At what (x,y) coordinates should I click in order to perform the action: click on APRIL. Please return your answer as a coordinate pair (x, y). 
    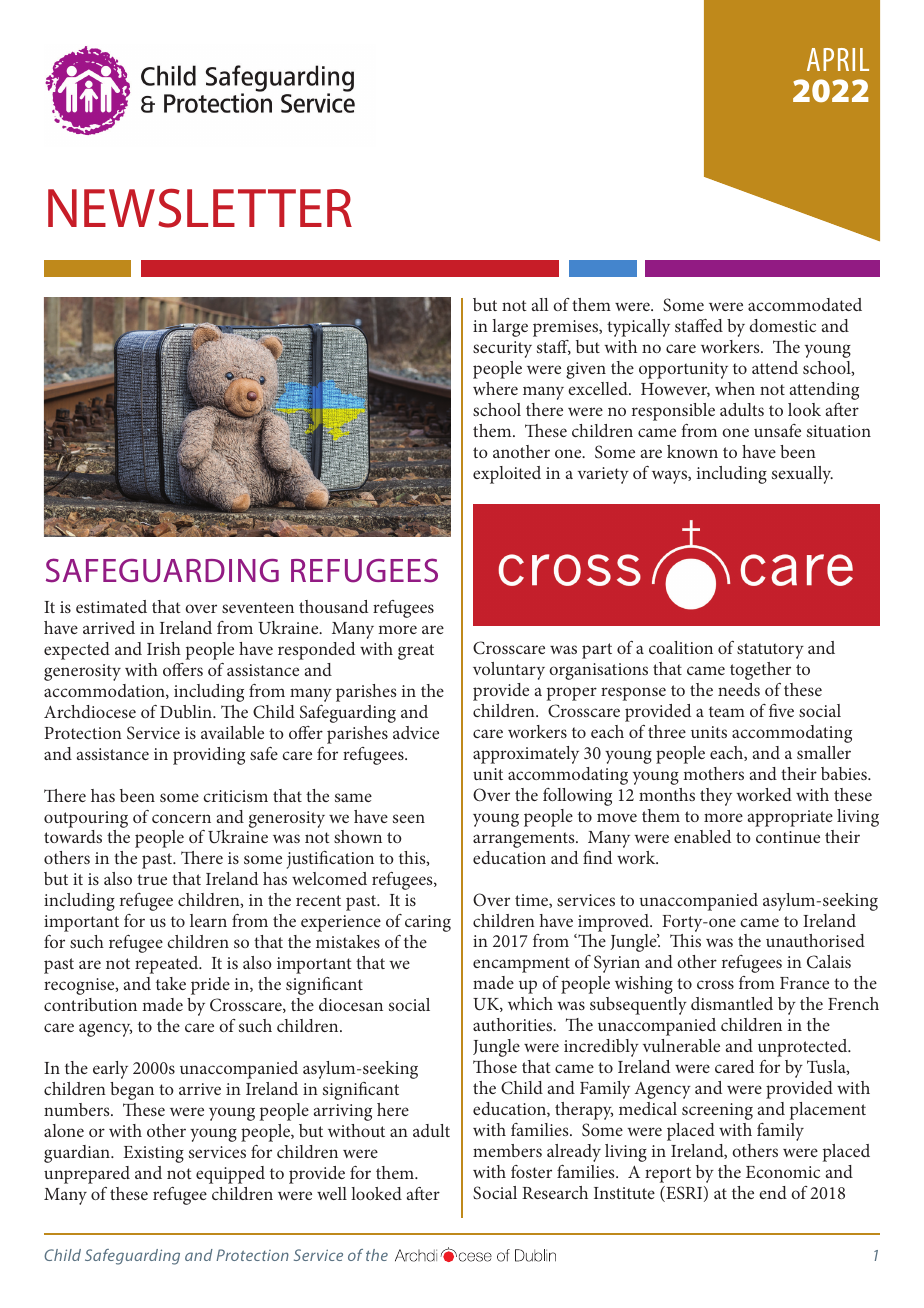
    Looking at the image, I should click on (838, 59).
